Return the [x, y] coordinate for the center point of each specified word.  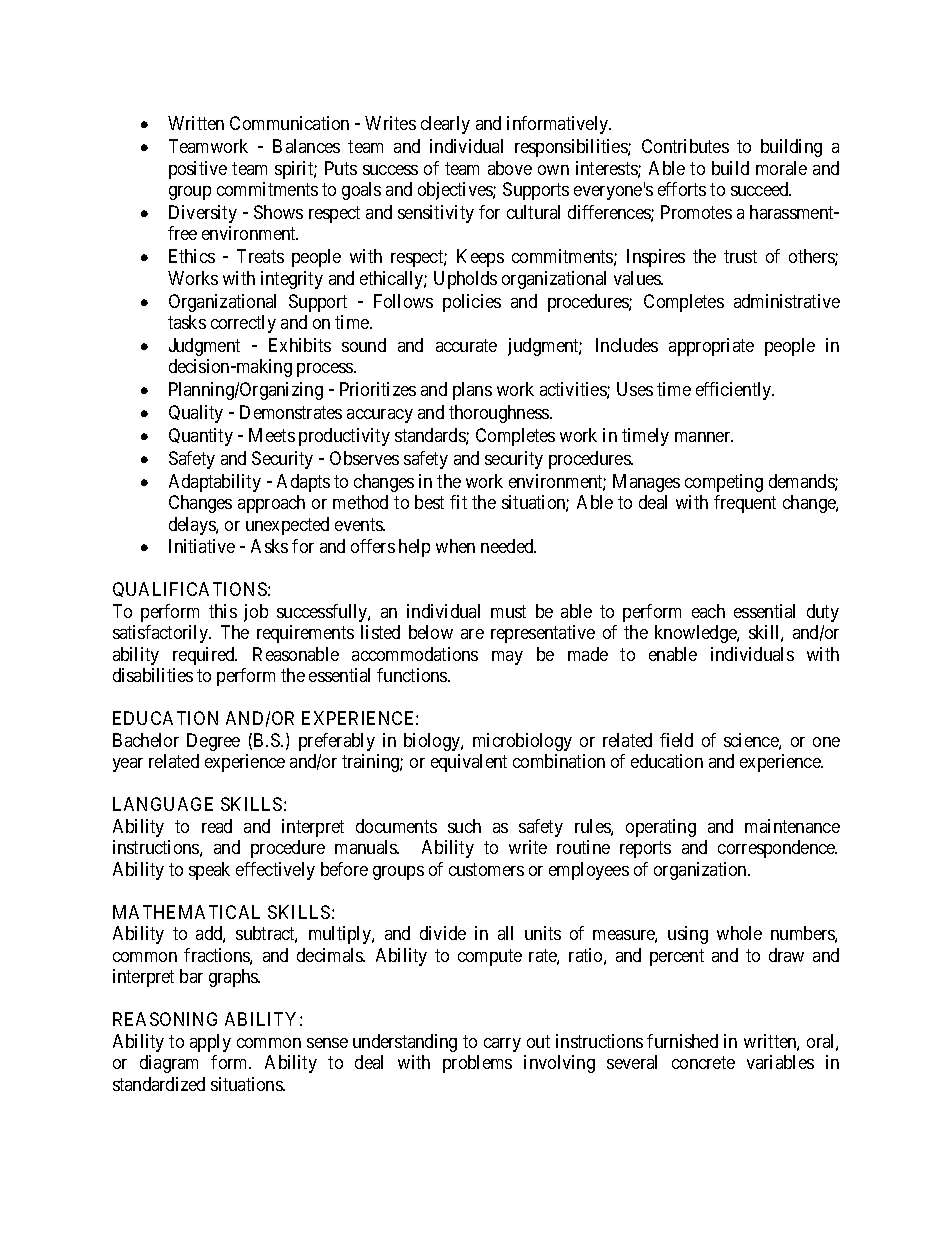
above [510, 168]
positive [198, 170]
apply [210, 1043]
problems [477, 1064]
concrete [703, 1062]
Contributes [685, 146]
